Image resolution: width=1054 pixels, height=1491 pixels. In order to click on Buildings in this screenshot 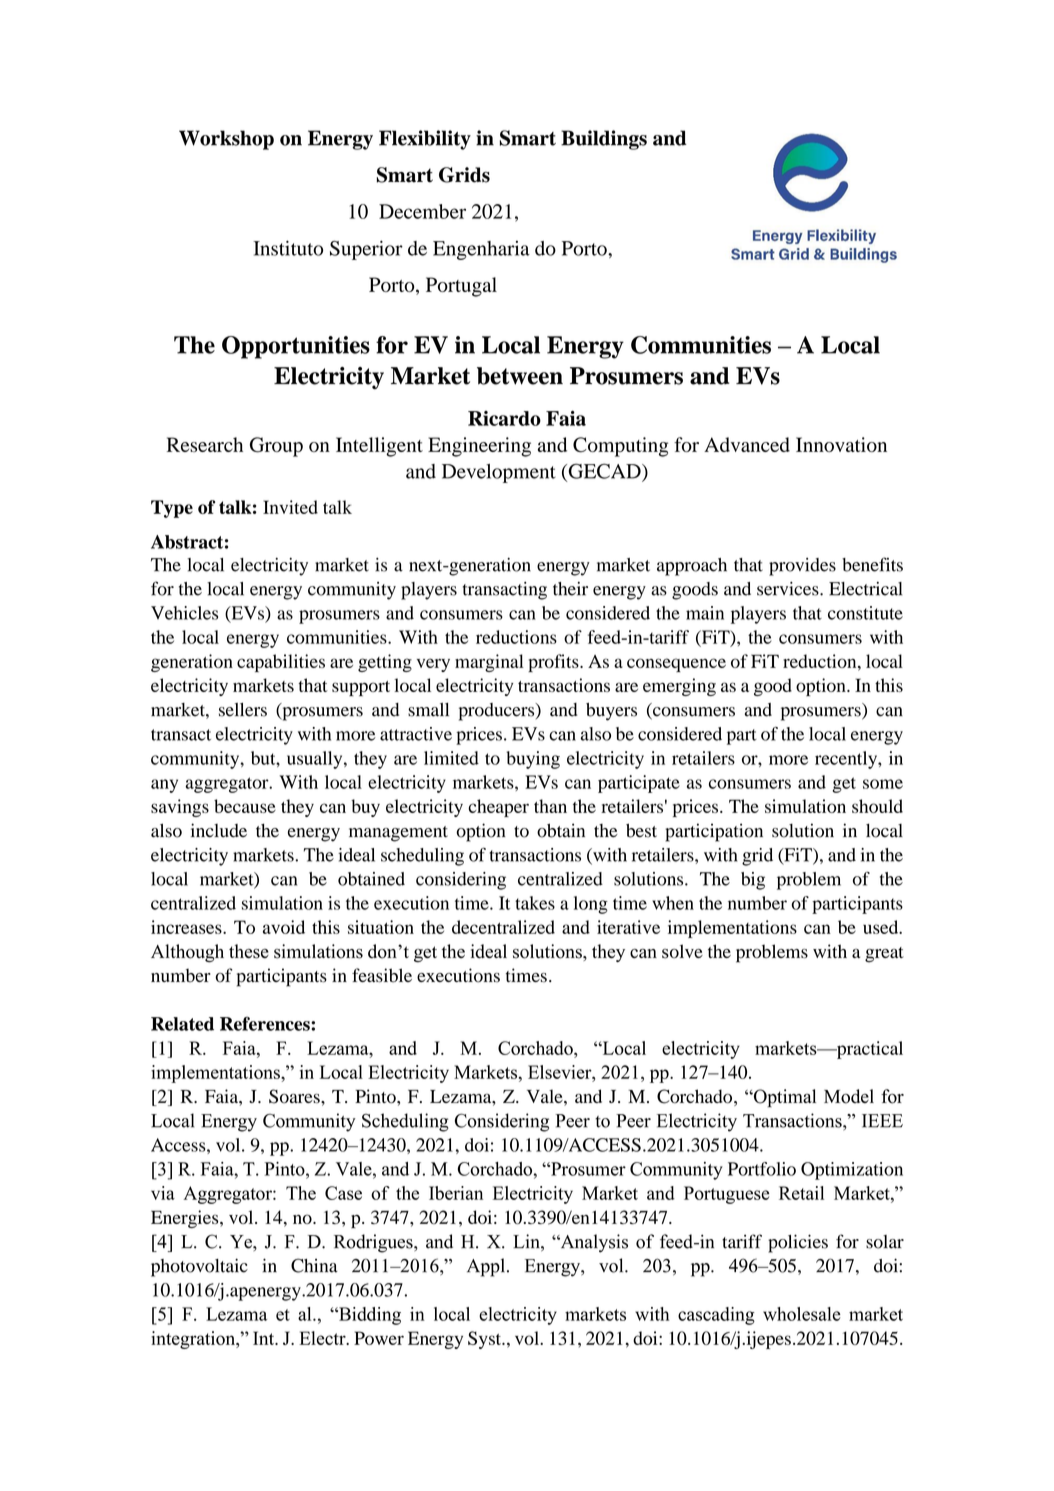, I will do `click(604, 140)`.
